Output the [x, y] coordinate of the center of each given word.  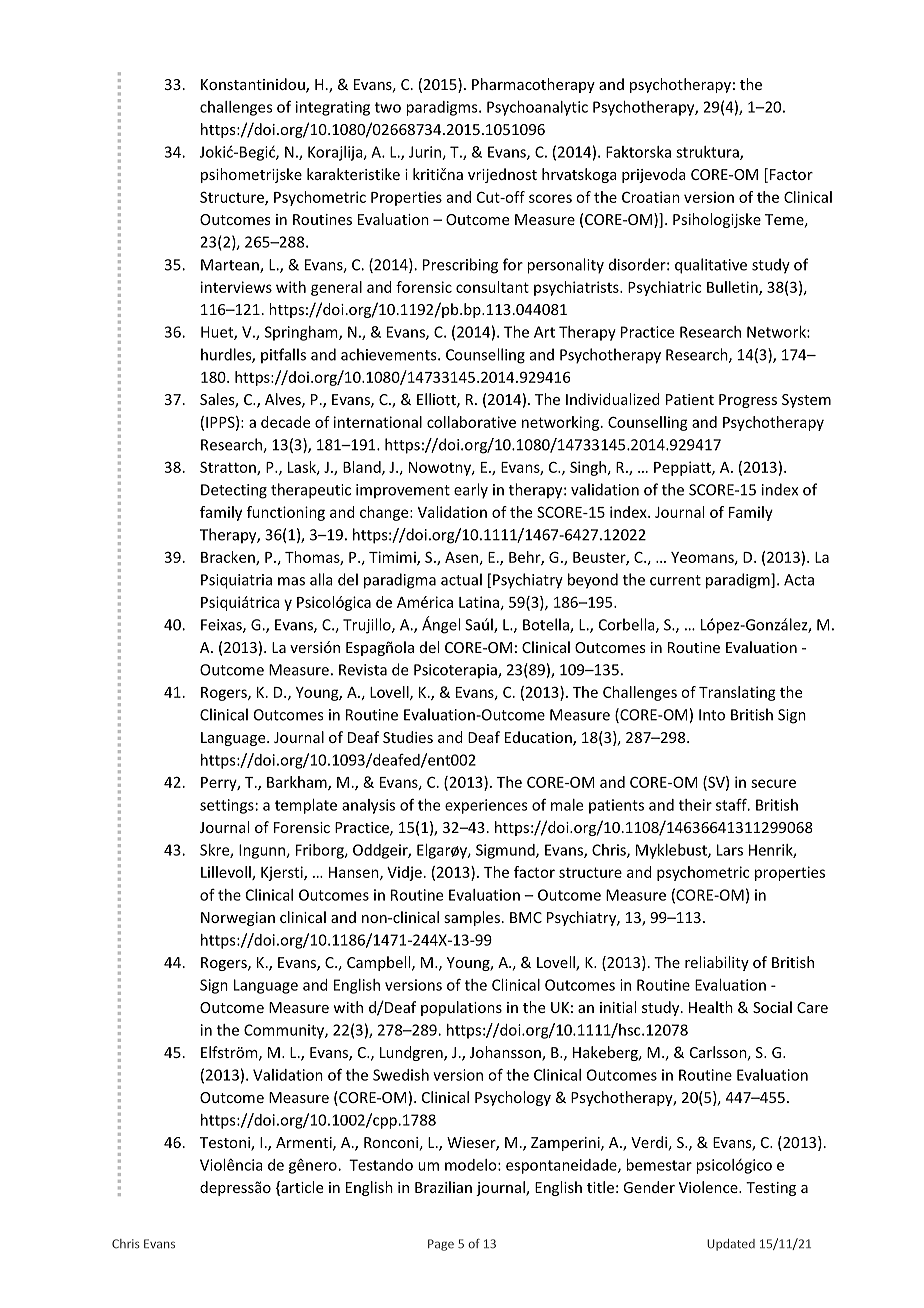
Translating [737, 693]
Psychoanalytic [537, 108]
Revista [363, 670]
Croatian [651, 197]
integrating [333, 108]
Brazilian [443, 1187]
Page [441, 1245]
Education [539, 738]
